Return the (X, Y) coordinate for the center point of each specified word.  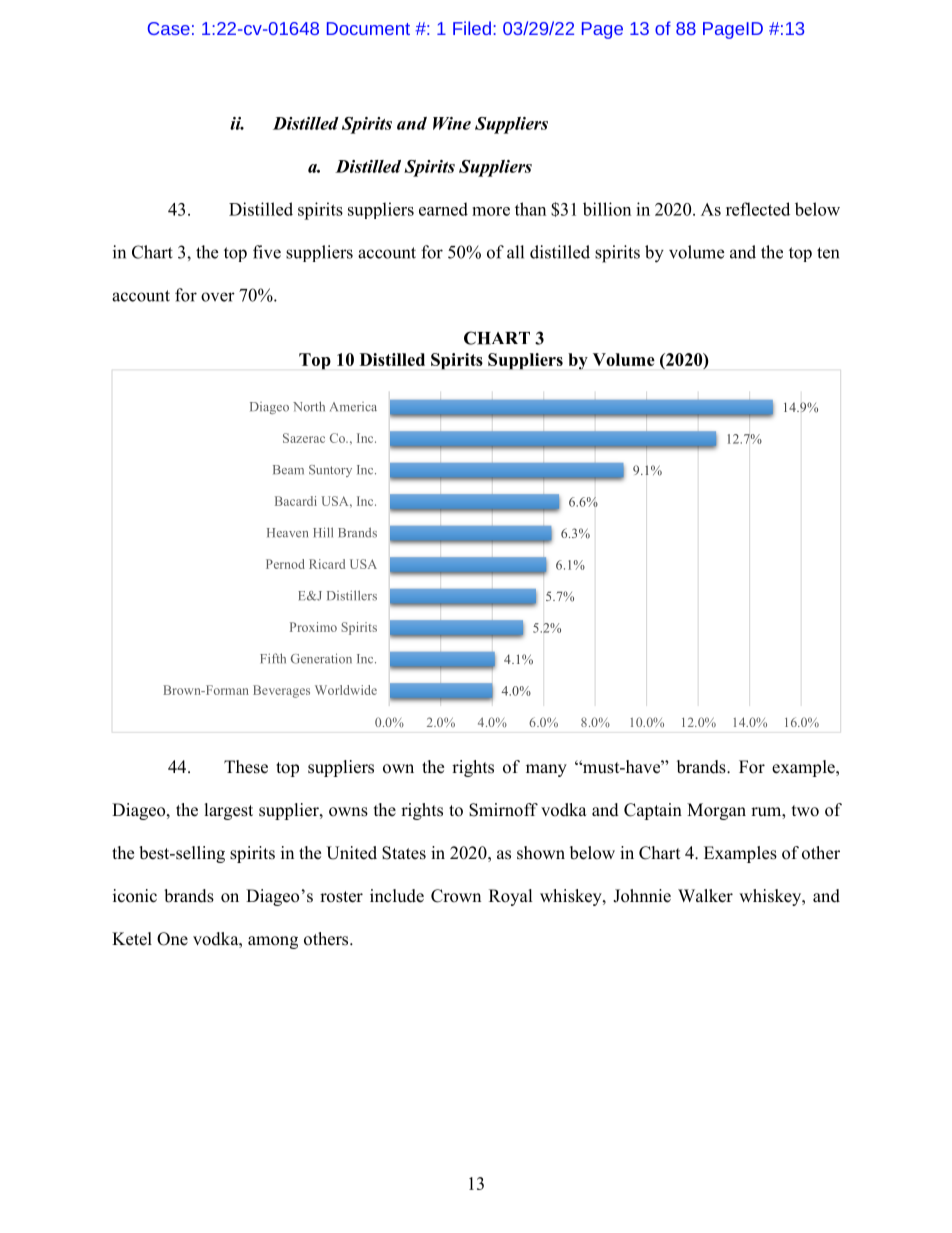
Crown (456, 896)
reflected (758, 209)
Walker (705, 896)
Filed (472, 28)
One (172, 939)
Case (169, 28)
